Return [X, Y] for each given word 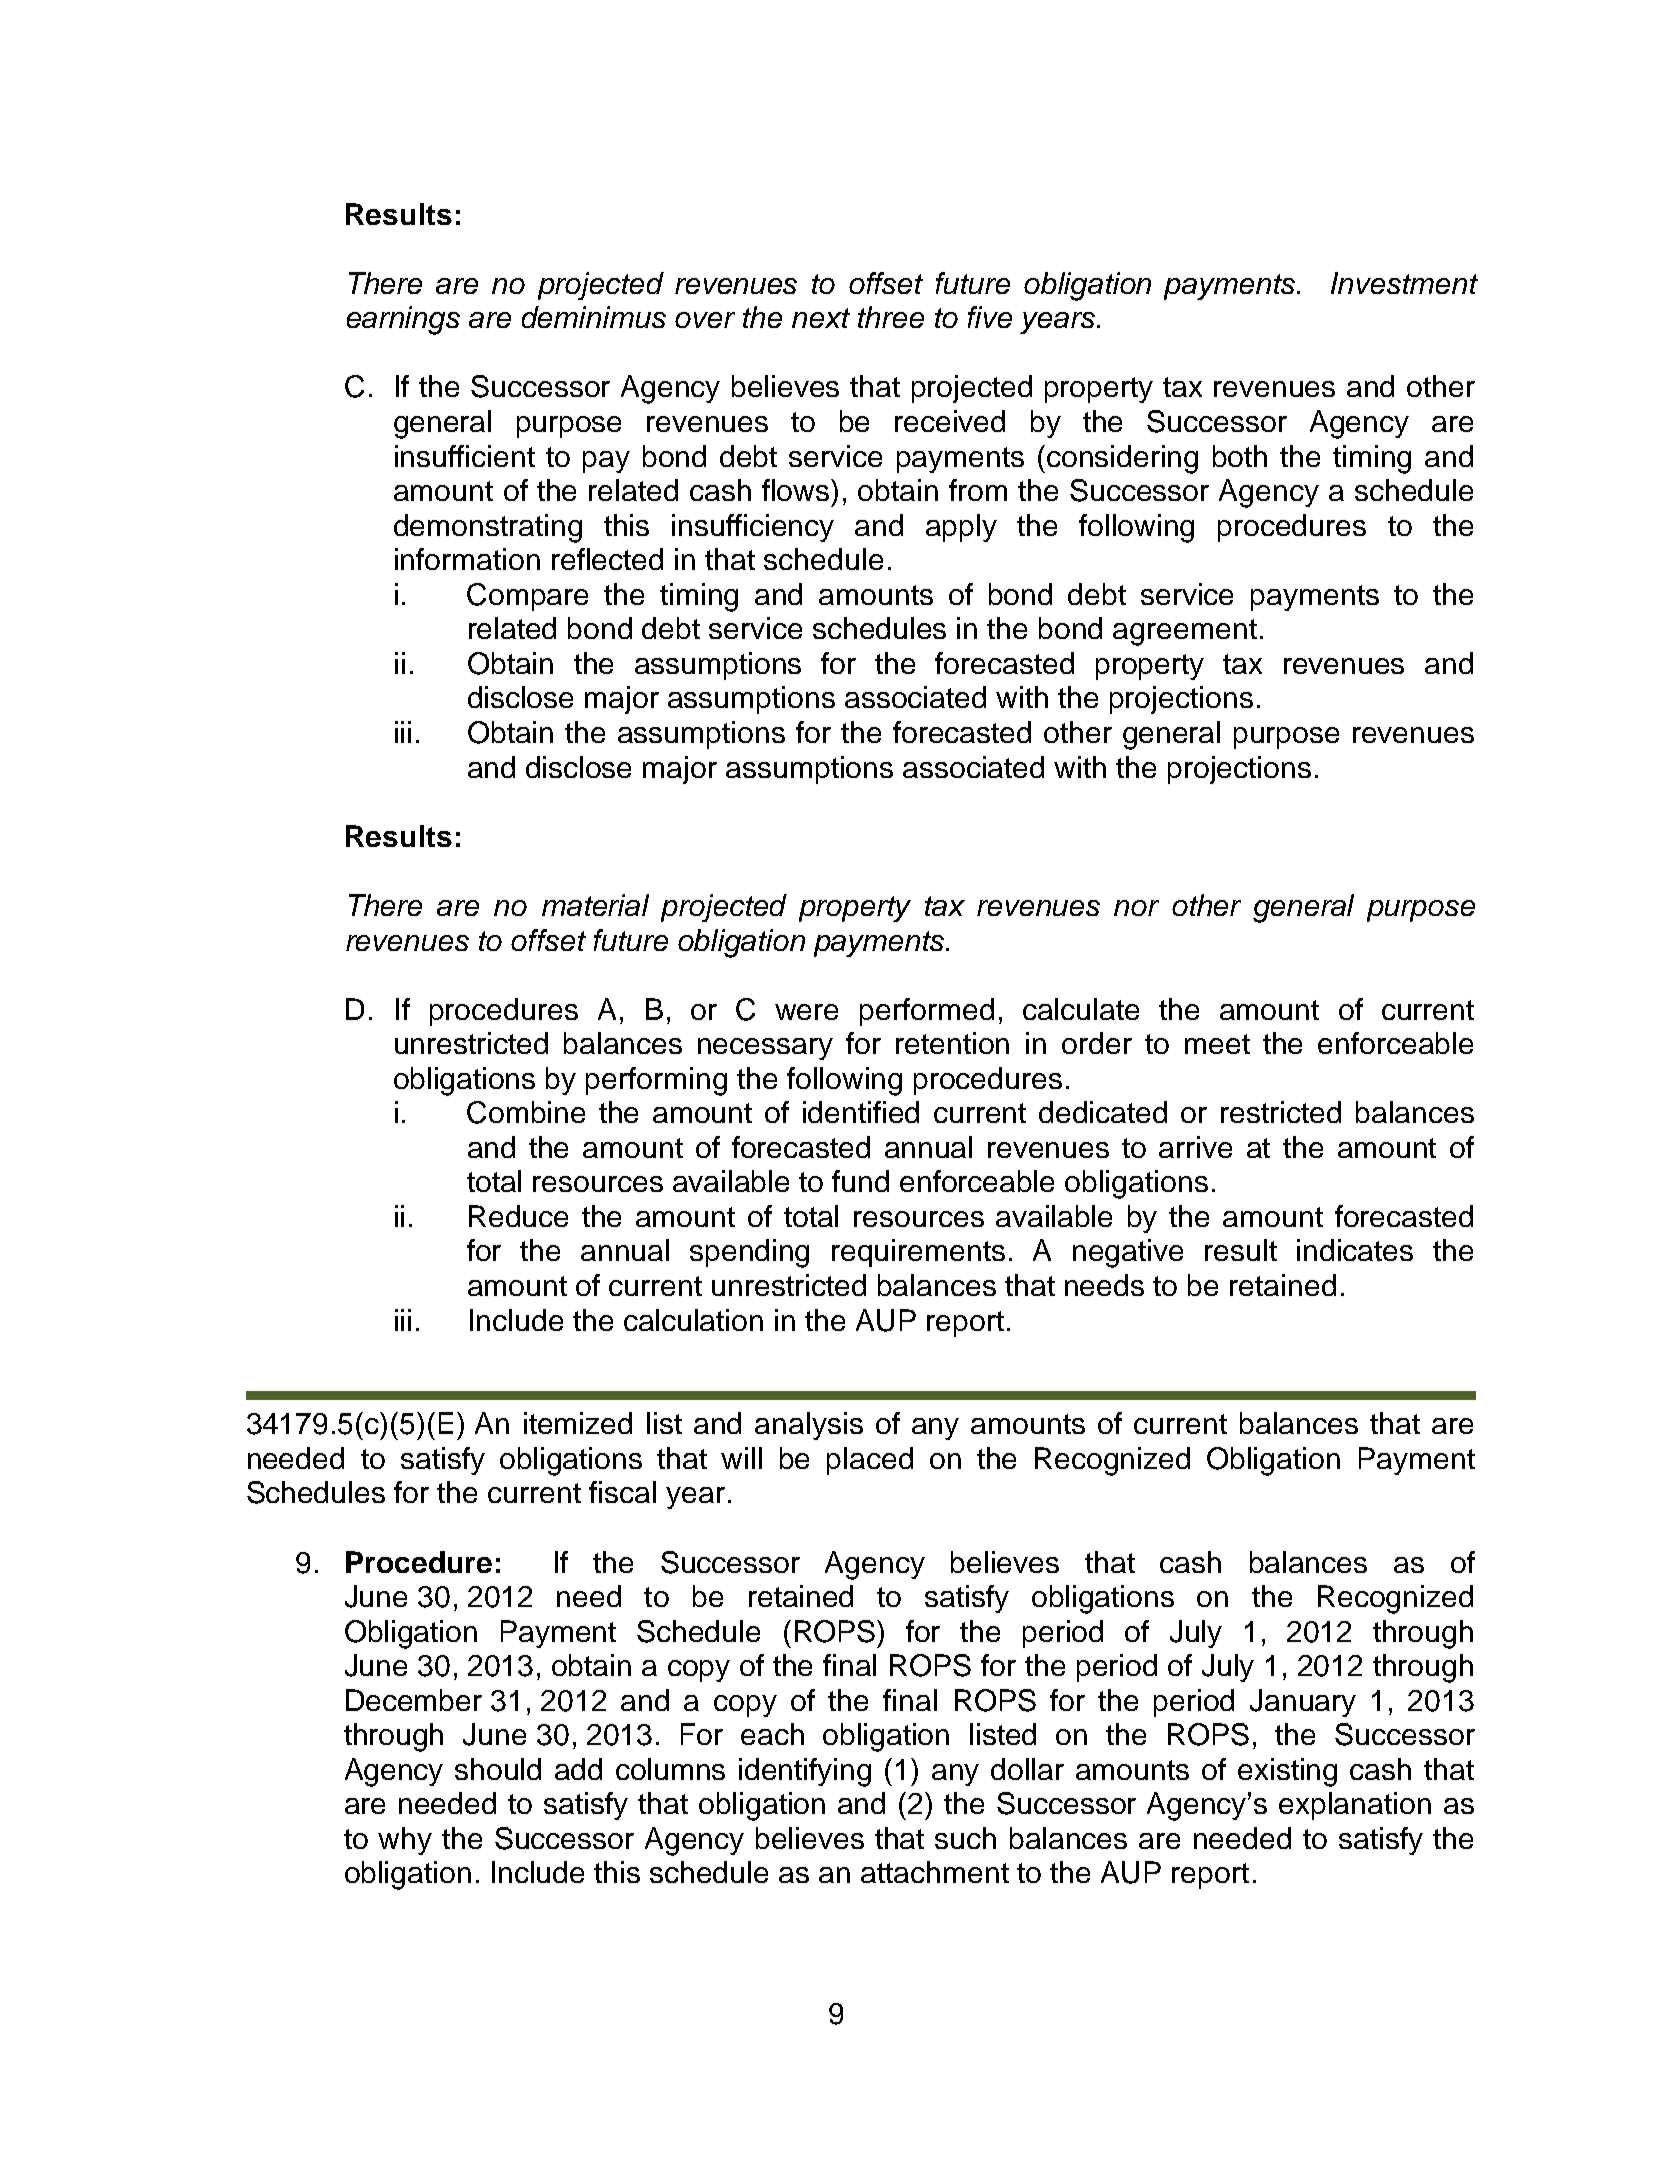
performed [927, 1012]
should [498, 1769]
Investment [1404, 283]
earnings [403, 320]
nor [1136, 908]
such [965, 1838]
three [891, 317]
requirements [918, 1253]
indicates [1355, 1250]
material [595, 905]
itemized [578, 1423]
